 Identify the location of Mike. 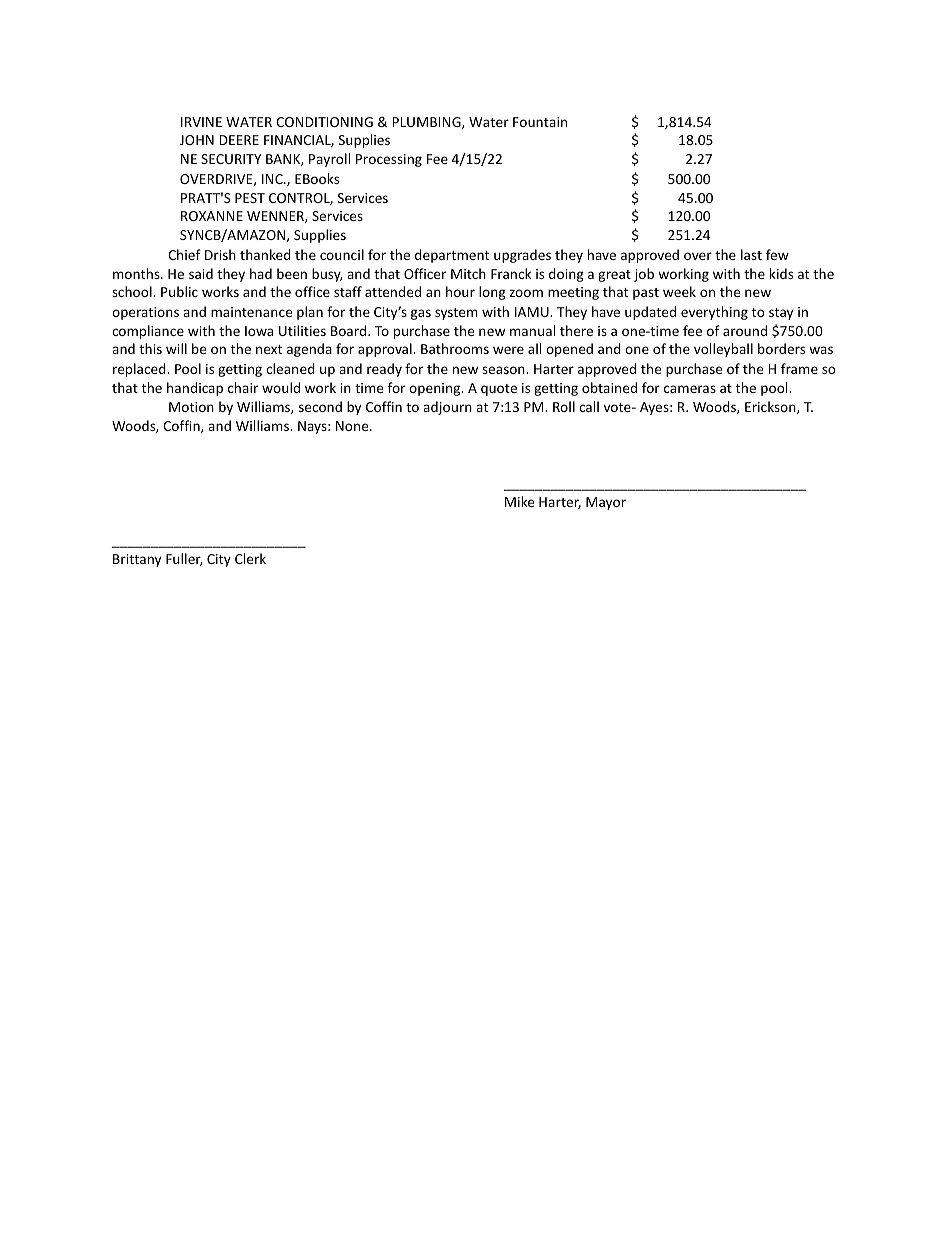
(519, 501).
